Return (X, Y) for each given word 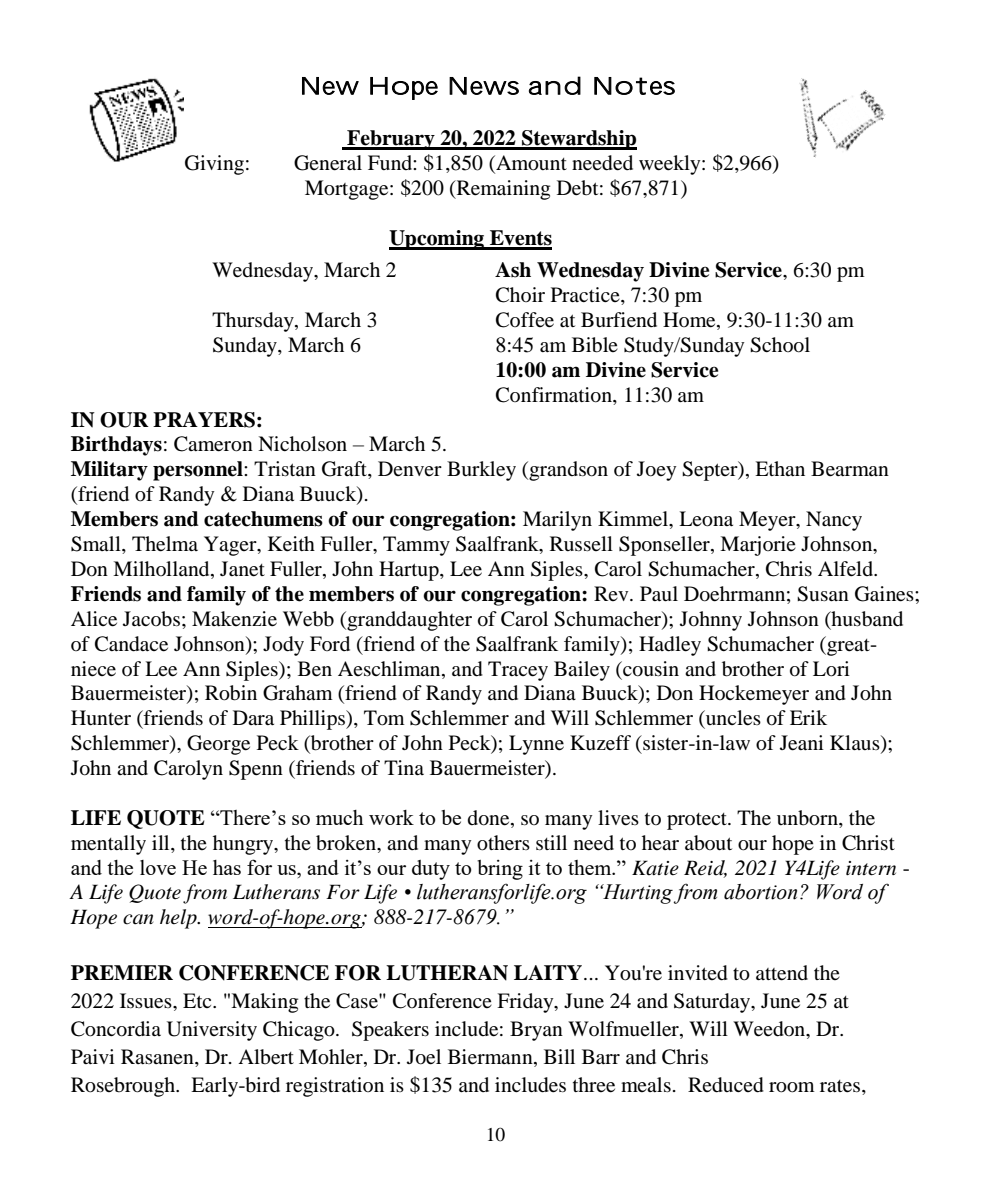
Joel (424, 1057)
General (328, 163)
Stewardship (578, 140)
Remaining (502, 190)
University (212, 1031)
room (792, 1087)
